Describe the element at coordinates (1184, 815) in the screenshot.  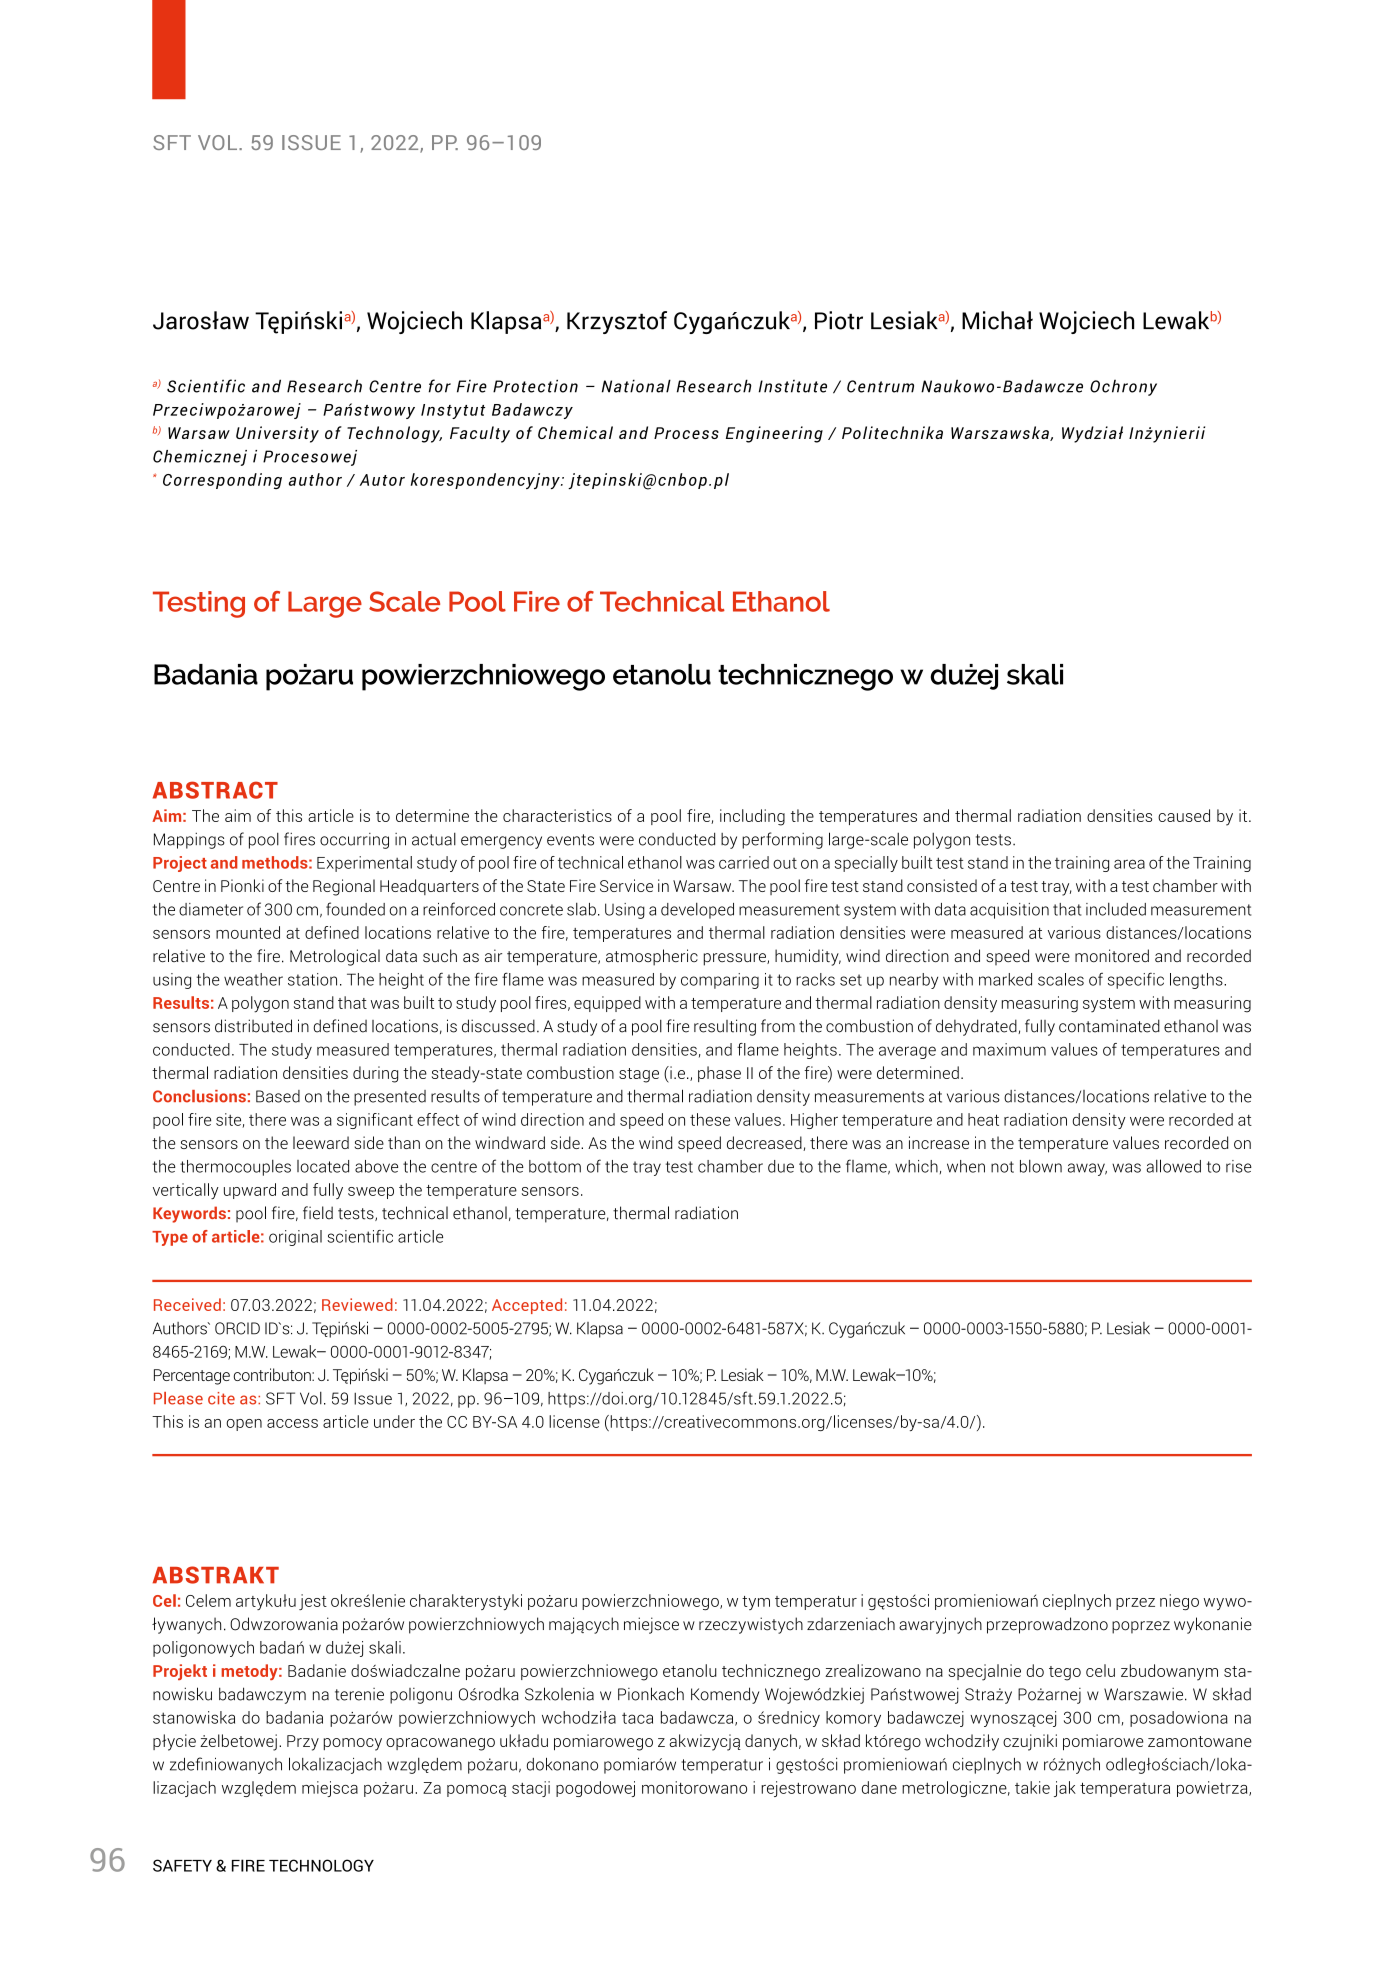
I see `caused` at that location.
